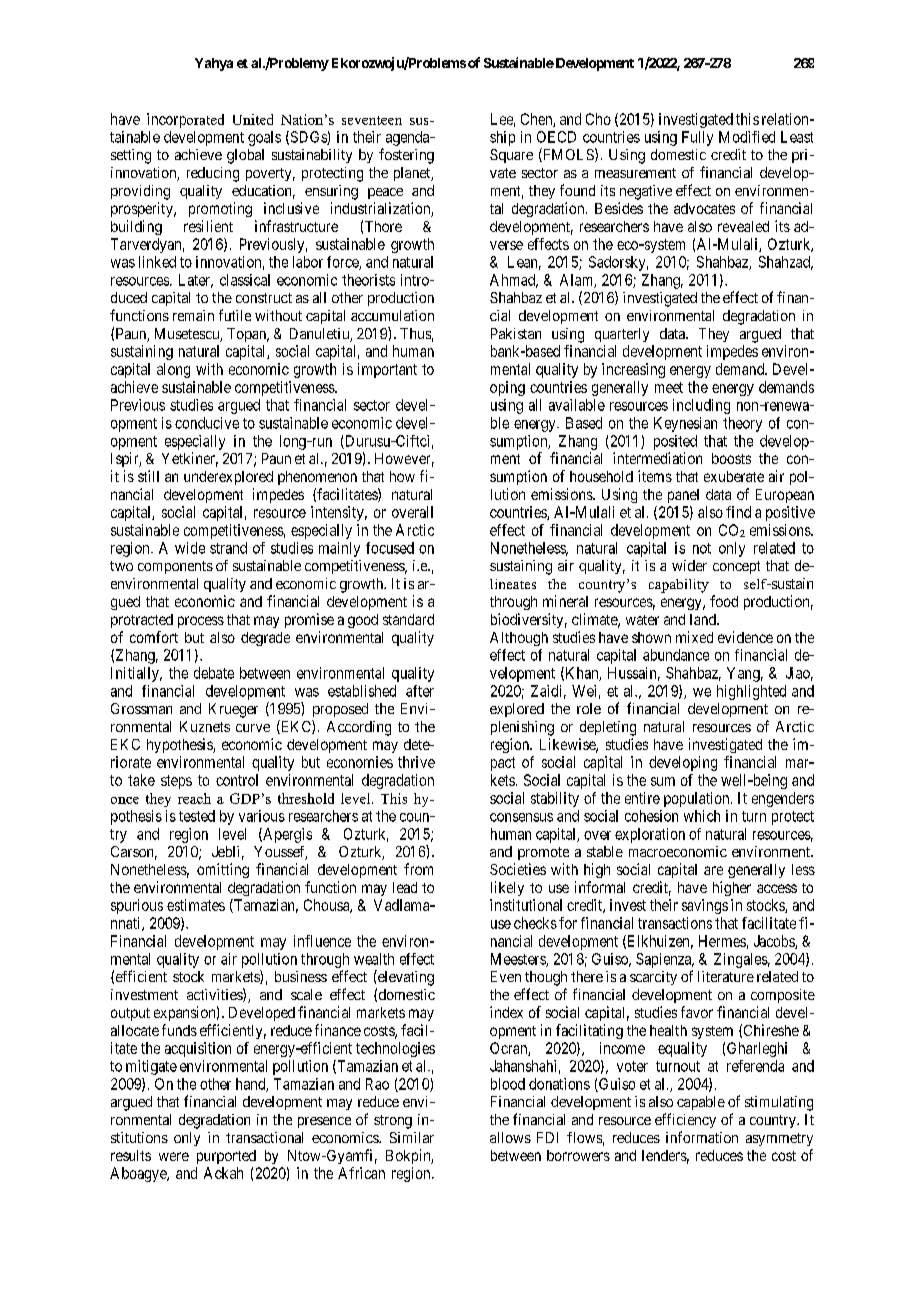 The height and width of the image is (1308, 924). What do you see at coordinates (698, 799) in the image?
I see `population` at bounding box center [698, 799].
